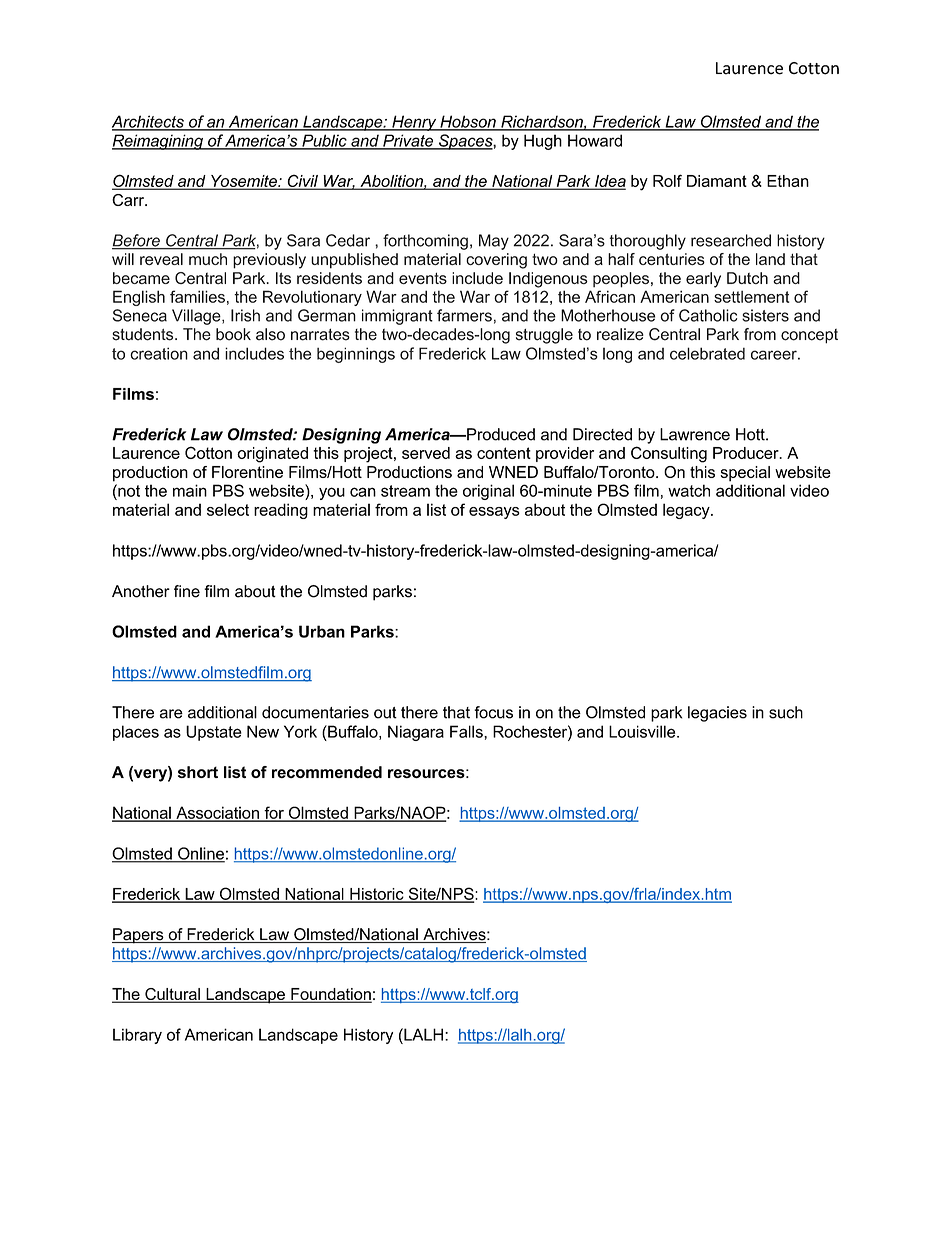 The width and height of the screenshot is (952, 1233). Describe the element at coordinates (707, 353) in the screenshot. I see `celebrated` at that location.
